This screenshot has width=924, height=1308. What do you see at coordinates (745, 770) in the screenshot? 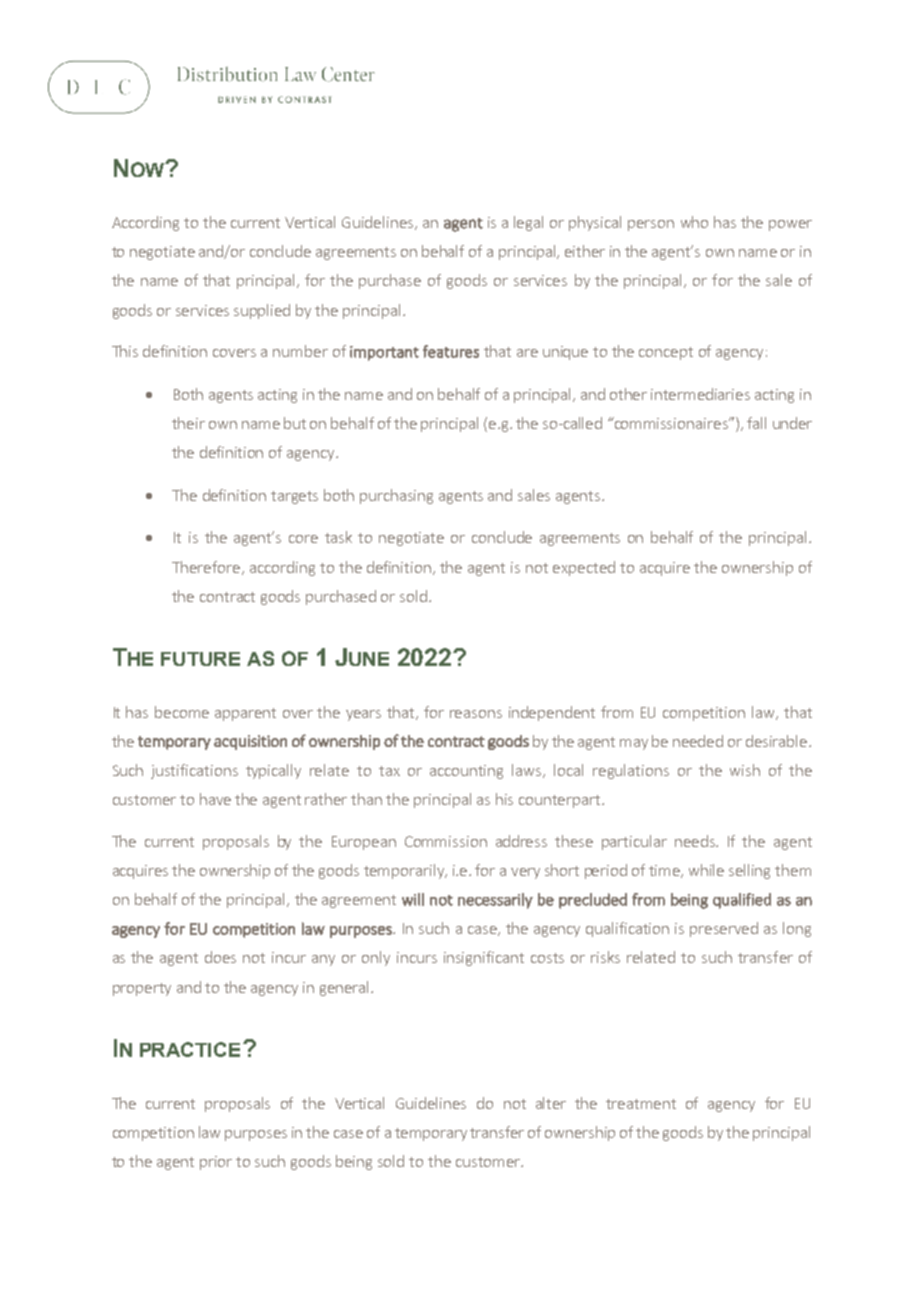
I see `wish` at bounding box center [745, 770].
